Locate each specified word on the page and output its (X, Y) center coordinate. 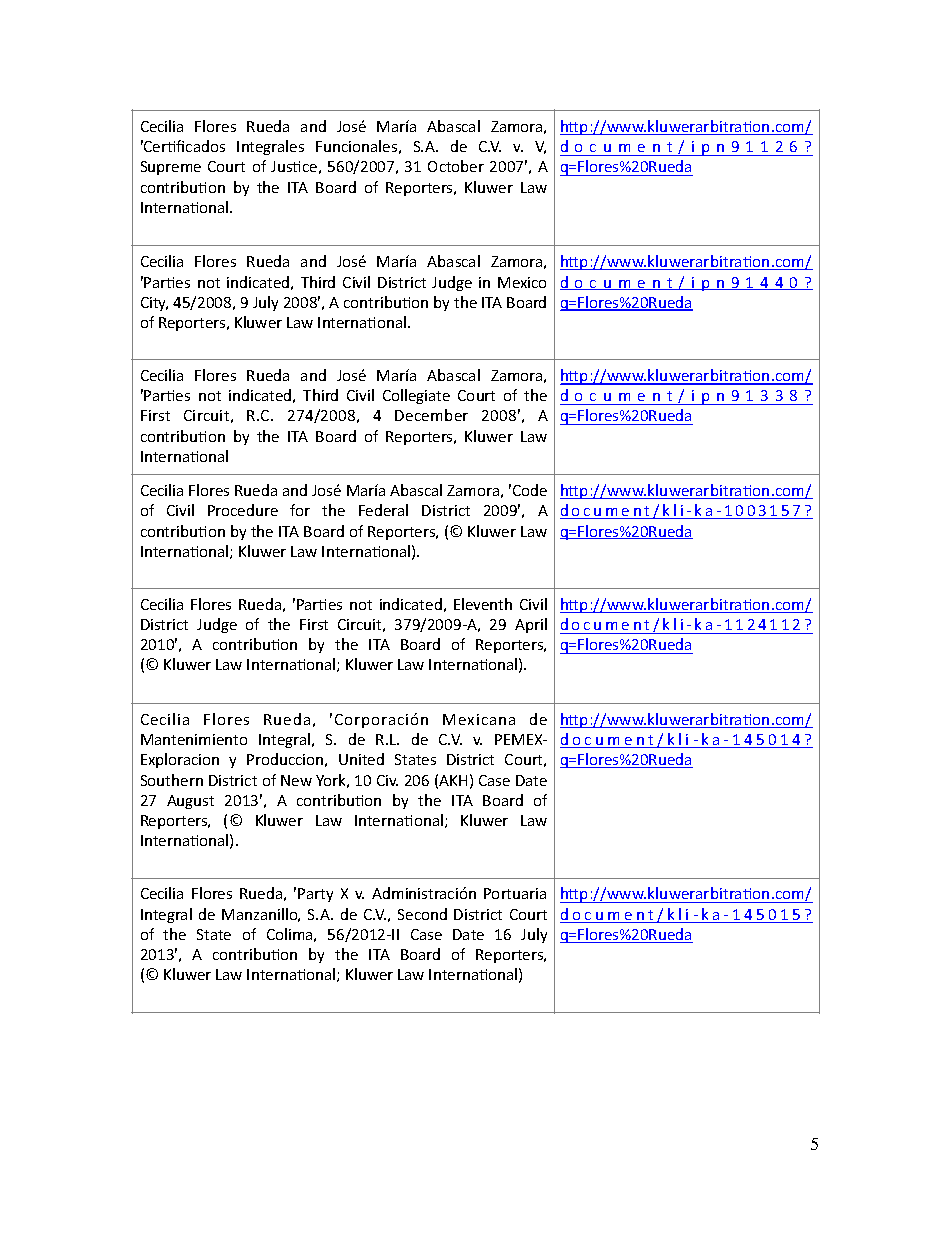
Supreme (171, 168)
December (431, 415)
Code (530, 490)
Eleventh (483, 604)
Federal (383, 510)
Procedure (243, 510)
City (154, 304)
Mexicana (479, 719)
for (300, 510)
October (456, 166)
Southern (172, 780)
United (361, 759)
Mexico (522, 282)
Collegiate (416, 396)
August (190, 802)
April (531, 625)
